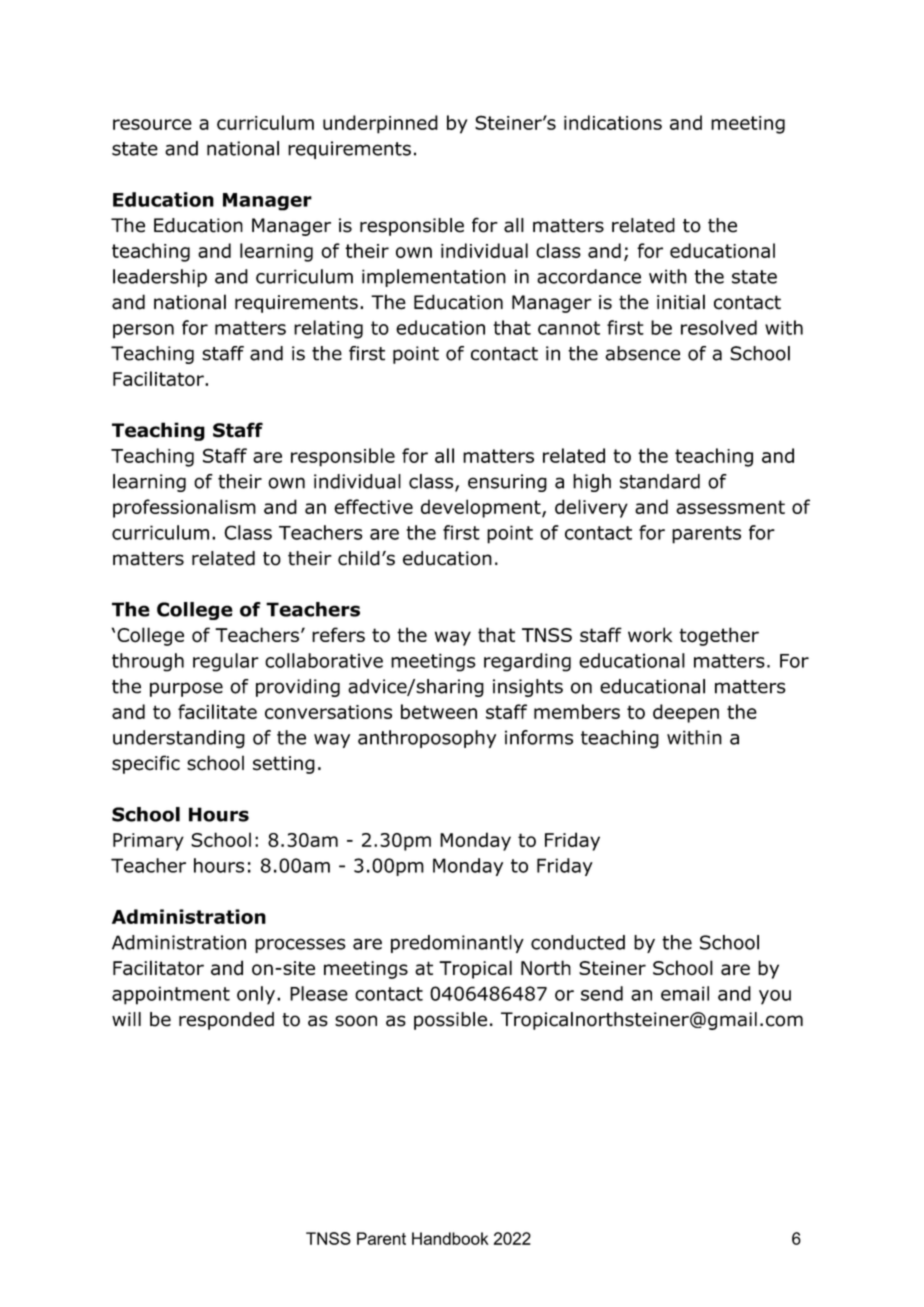 The image size is (924, 1307). What do you see at coordinates (686, 713) in the screenshot?
I see `deepen` at bounding box center [686, 713].
